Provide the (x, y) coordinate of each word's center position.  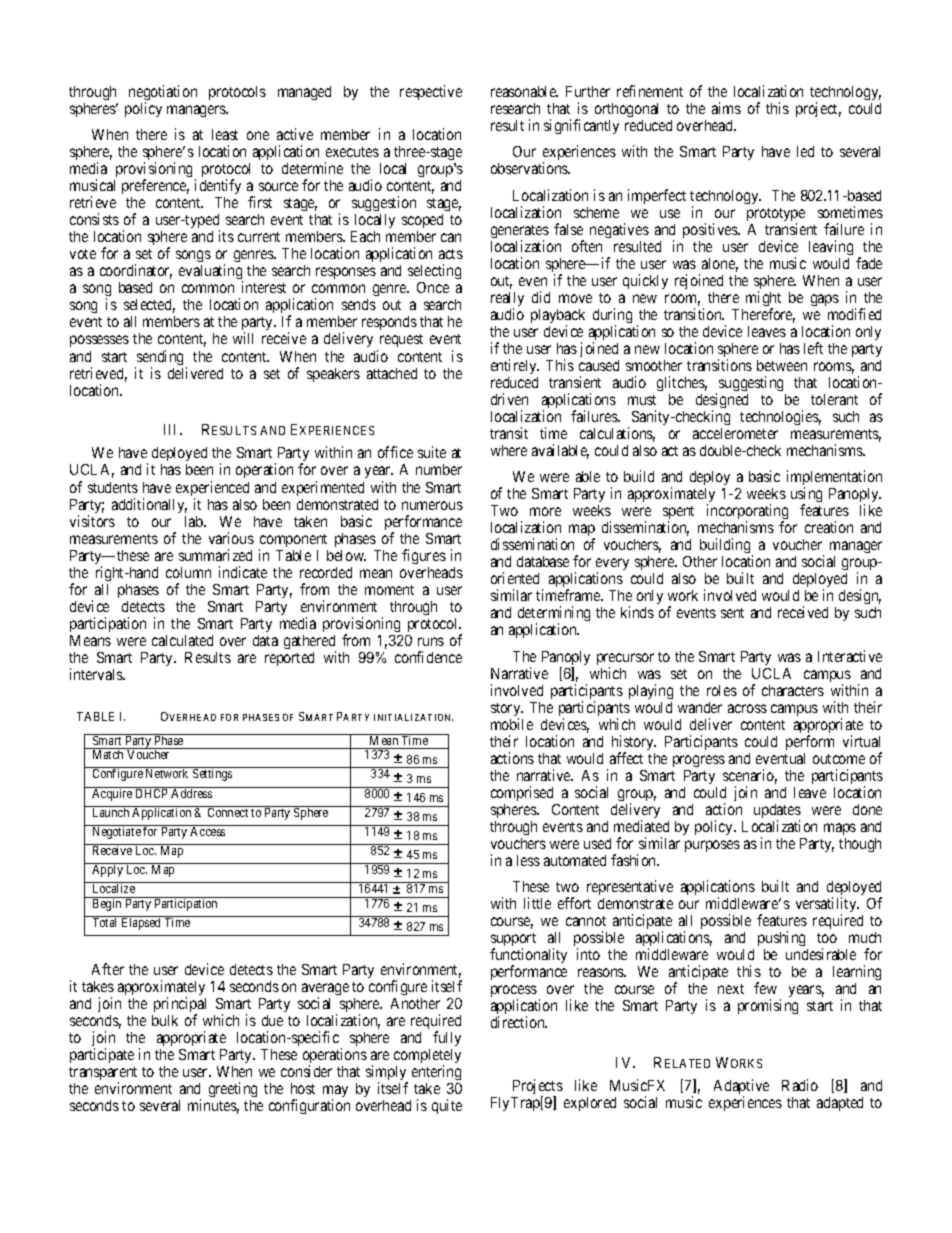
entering (436, 1072)
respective (431, 92)
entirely (515, 366)
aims (726, 108)
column (188, 572)
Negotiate (116, 832)
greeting (233, 1089)
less (528, 860)
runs (431, 641)
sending (161, 359)
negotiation (163, 94)
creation (829, 527)
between (782, 365)
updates (777, 812)
